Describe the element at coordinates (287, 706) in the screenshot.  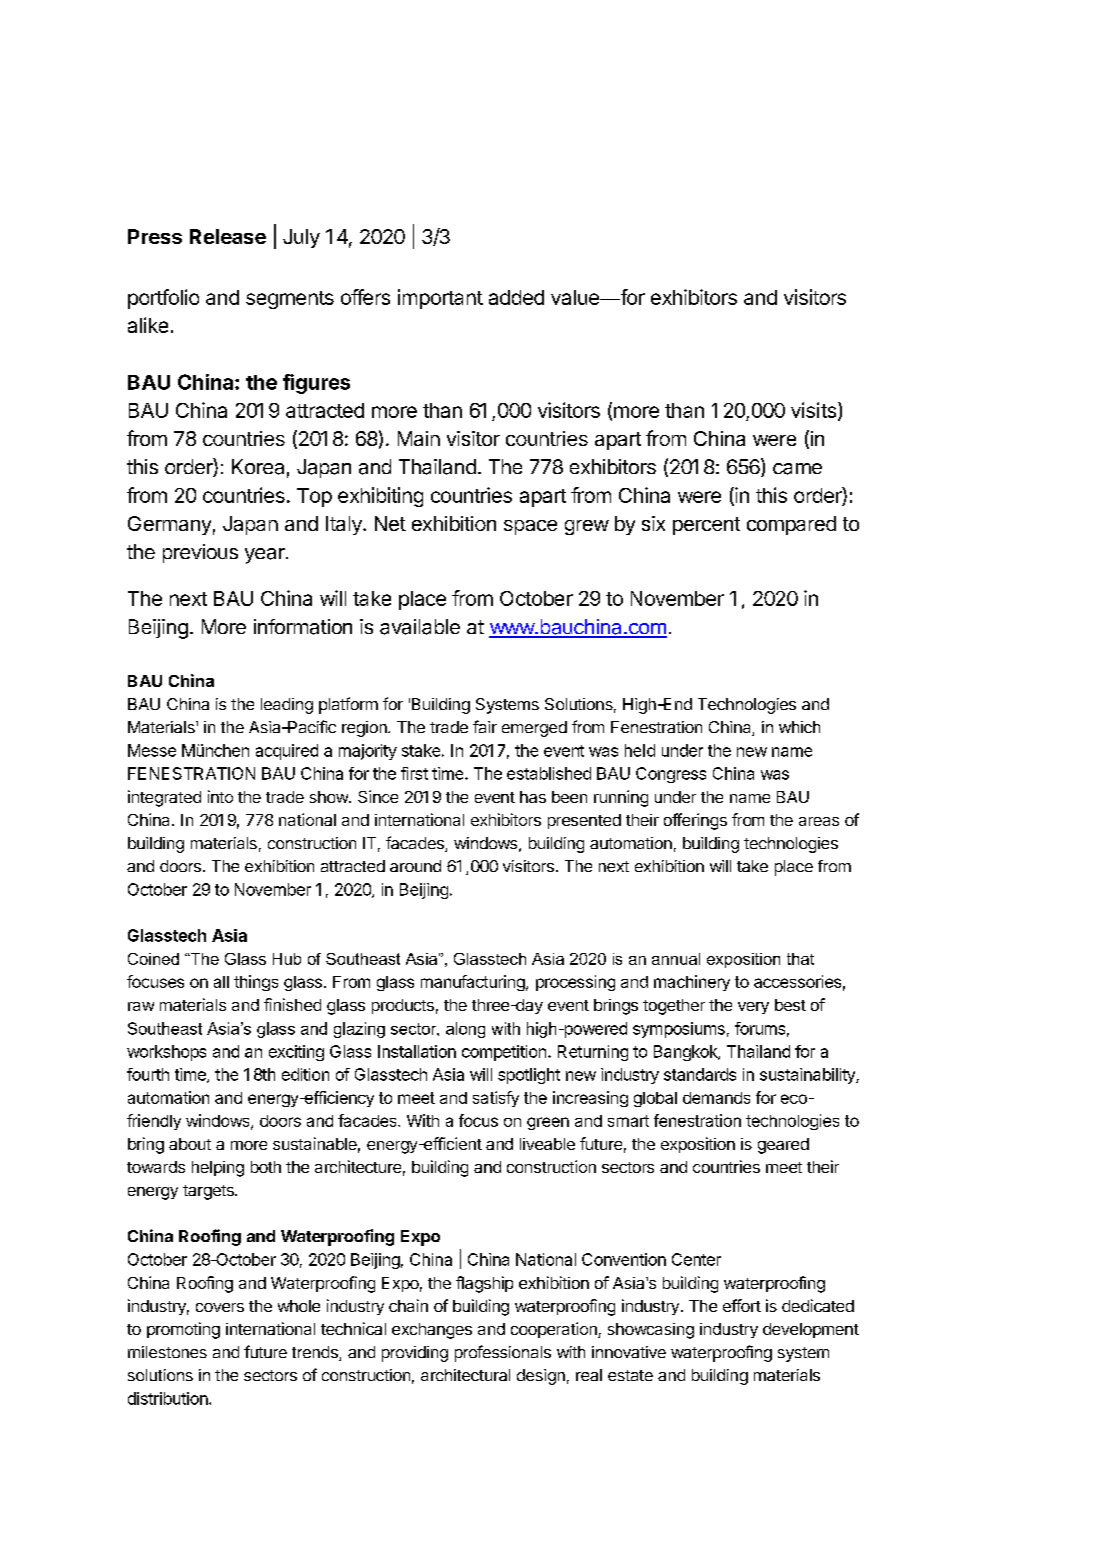
I see `leading` at that location.
